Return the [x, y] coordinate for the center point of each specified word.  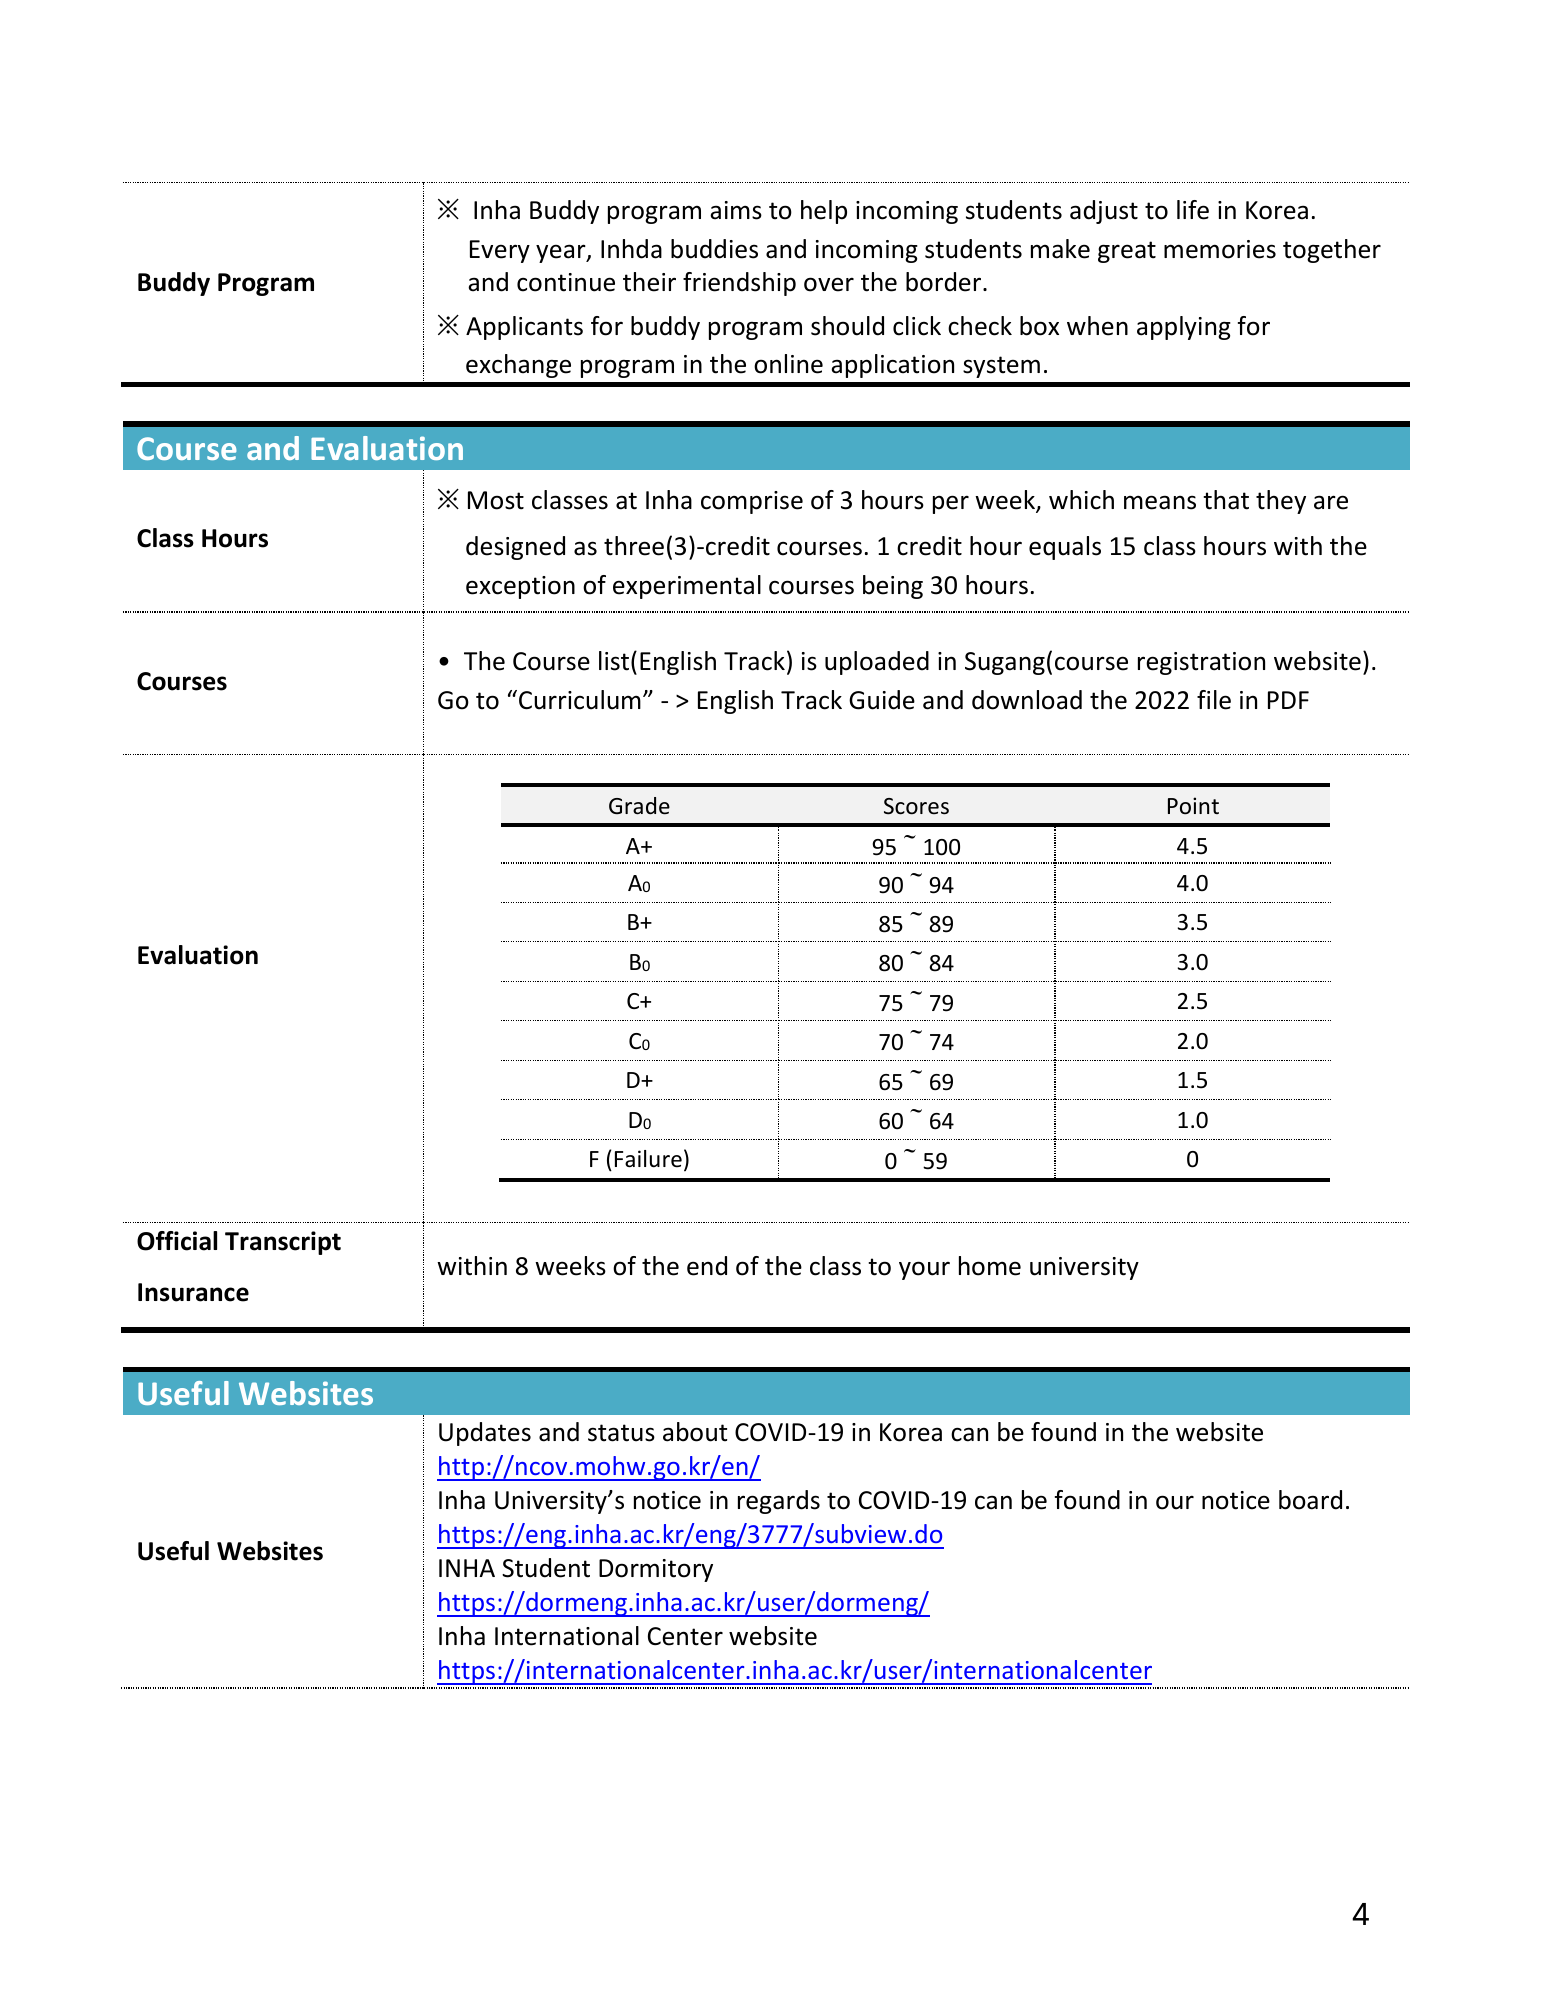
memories [1220, 249]
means [1160, 502]
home [990, 1266]
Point [1193, 806]
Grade [639, 806]
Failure [648, 1159]
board [1310, 1500]
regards [779, 1502]
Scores [916, 806]
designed [515, 548]
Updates [485, 1434]
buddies [714, 249]
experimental [687, 587]
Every [500, 251]
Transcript [283, 1243]
